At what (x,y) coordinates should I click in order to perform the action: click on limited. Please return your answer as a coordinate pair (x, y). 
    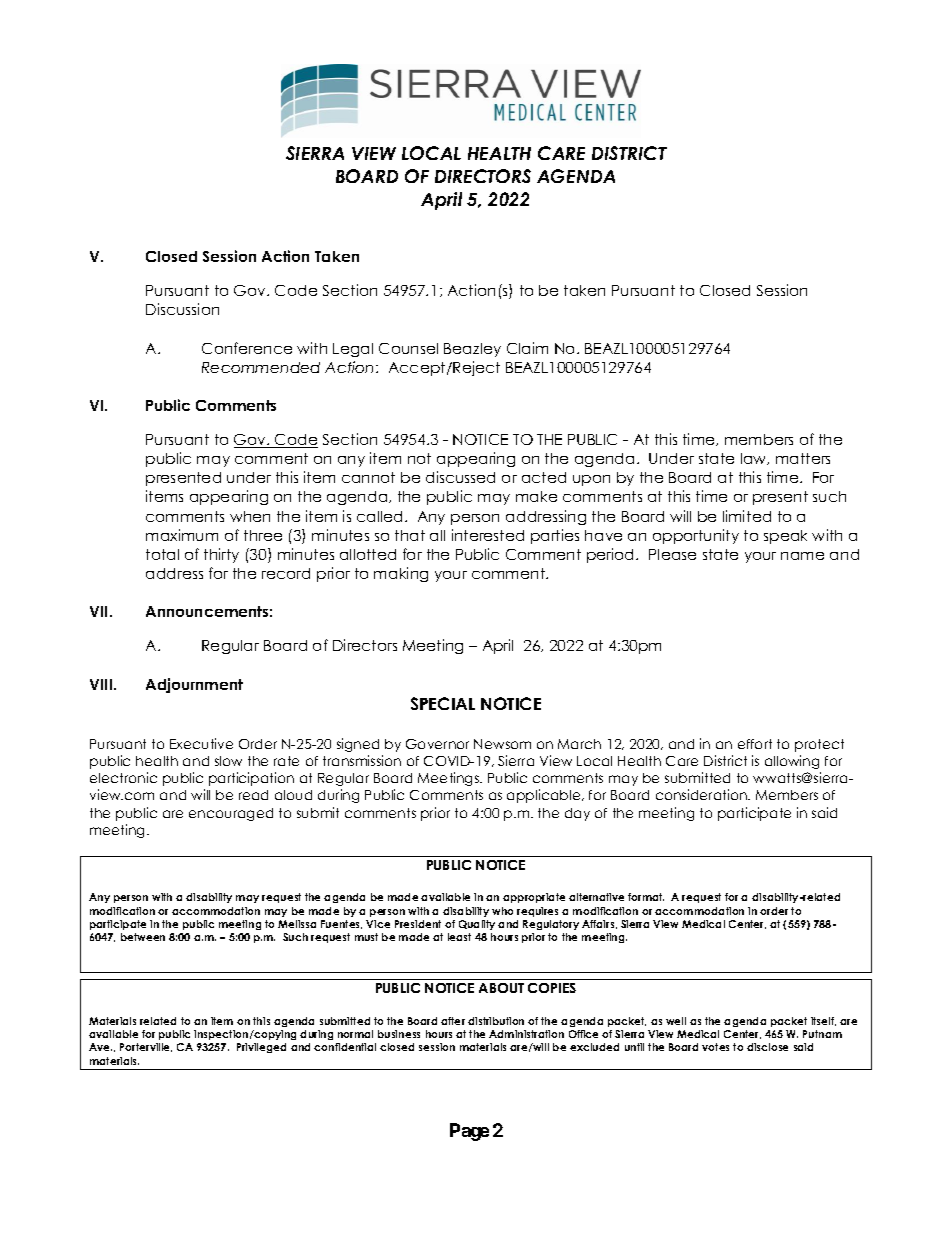
    Looking at the image, I should click on (747, 516).
